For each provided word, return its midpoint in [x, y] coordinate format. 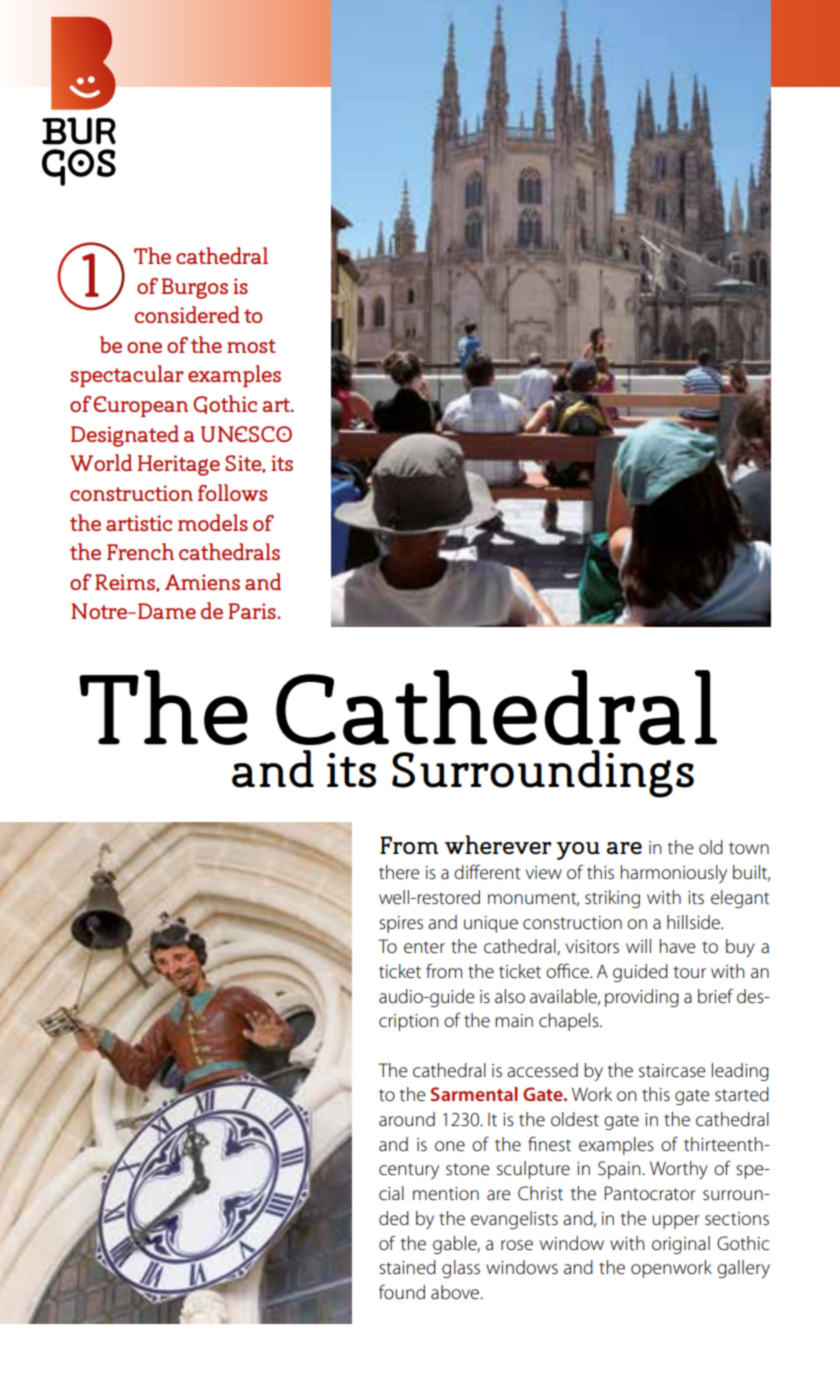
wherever [498, 844]
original [681, 1245]
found [402, 1291]
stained [407, 1267]
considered [187, 314]
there [399, 872]
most [251, 346]
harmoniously [674, 874]
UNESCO [246, 434]
